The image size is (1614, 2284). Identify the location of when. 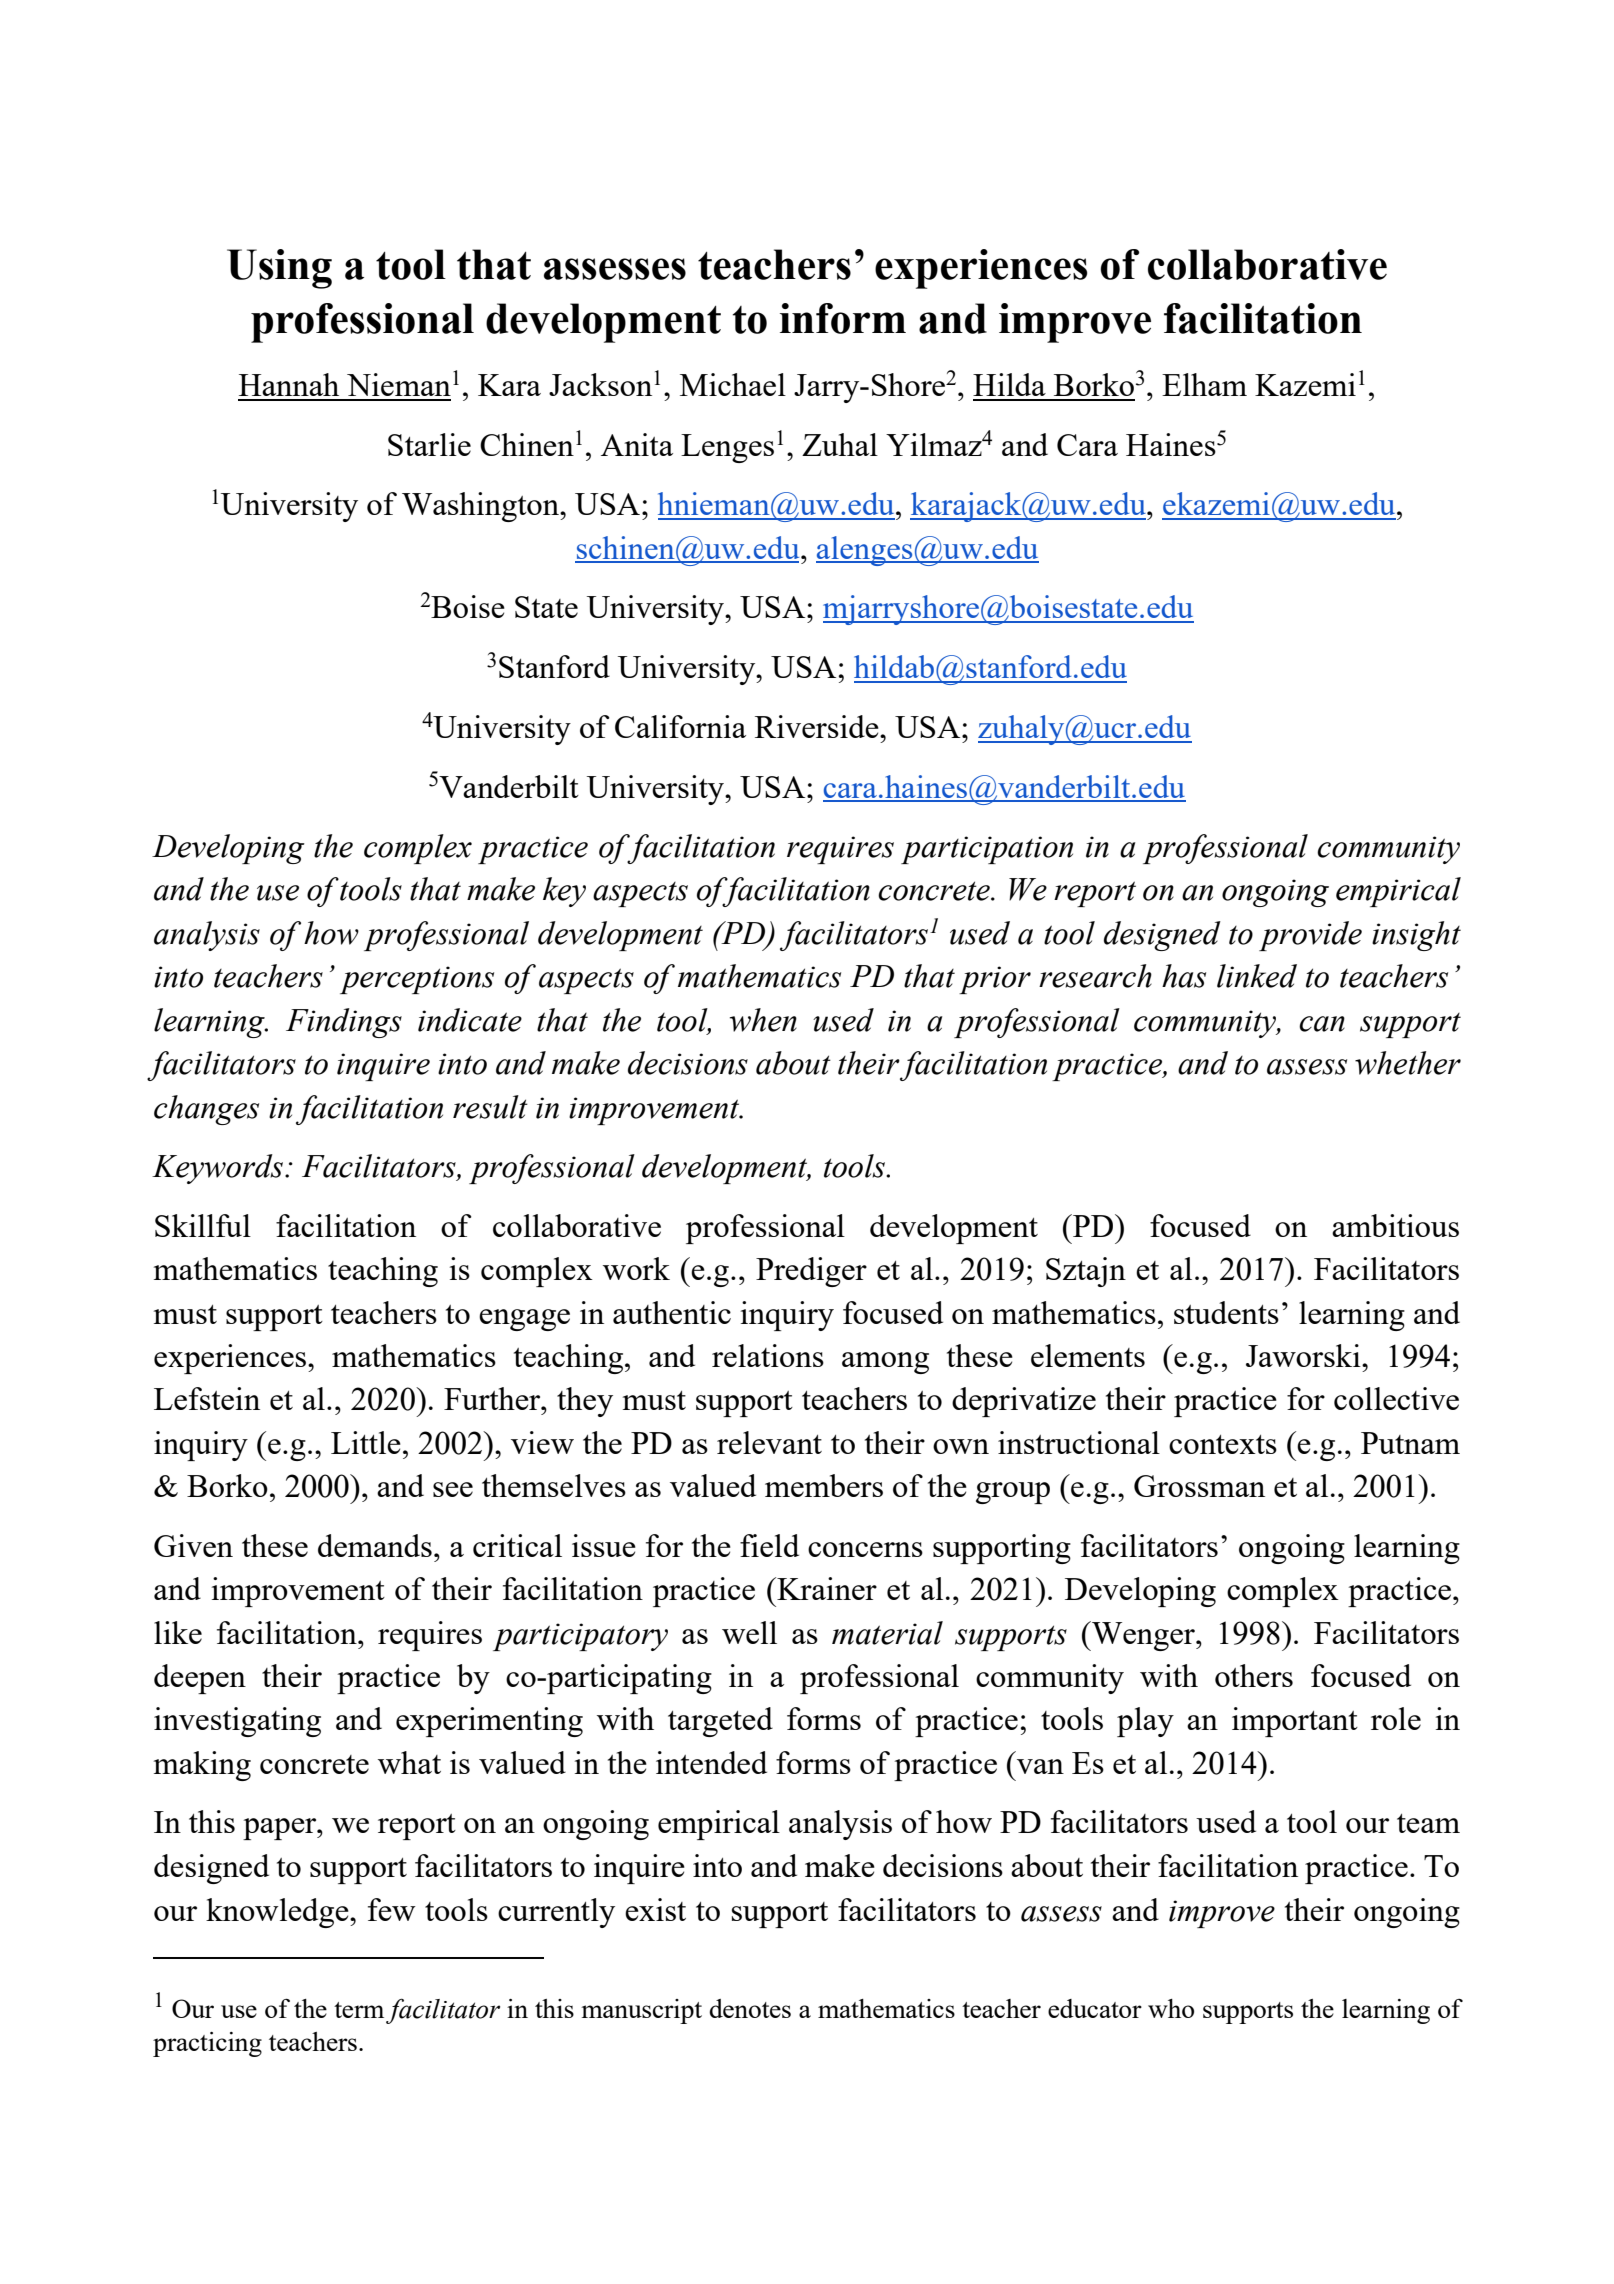
(763, 1020).
